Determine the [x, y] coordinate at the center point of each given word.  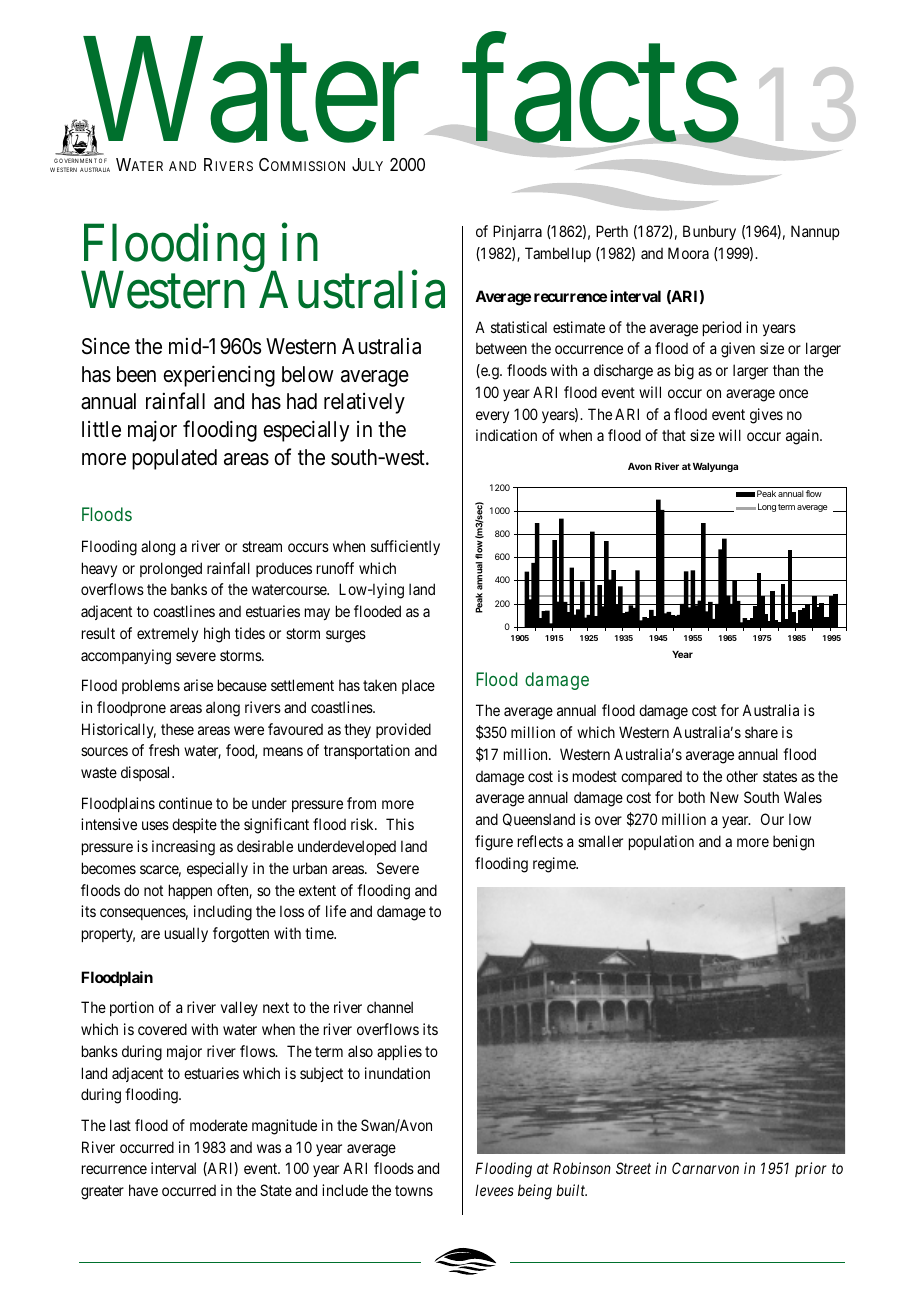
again [803, 437]
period [722, 328]
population [661, 842]
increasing [183, 848]
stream [262, 546]
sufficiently [405, 547]
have [143, 1190]
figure [494, 843]
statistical [519, 327]
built [571, 1190]
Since [106, 346]
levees [494, 1190]
